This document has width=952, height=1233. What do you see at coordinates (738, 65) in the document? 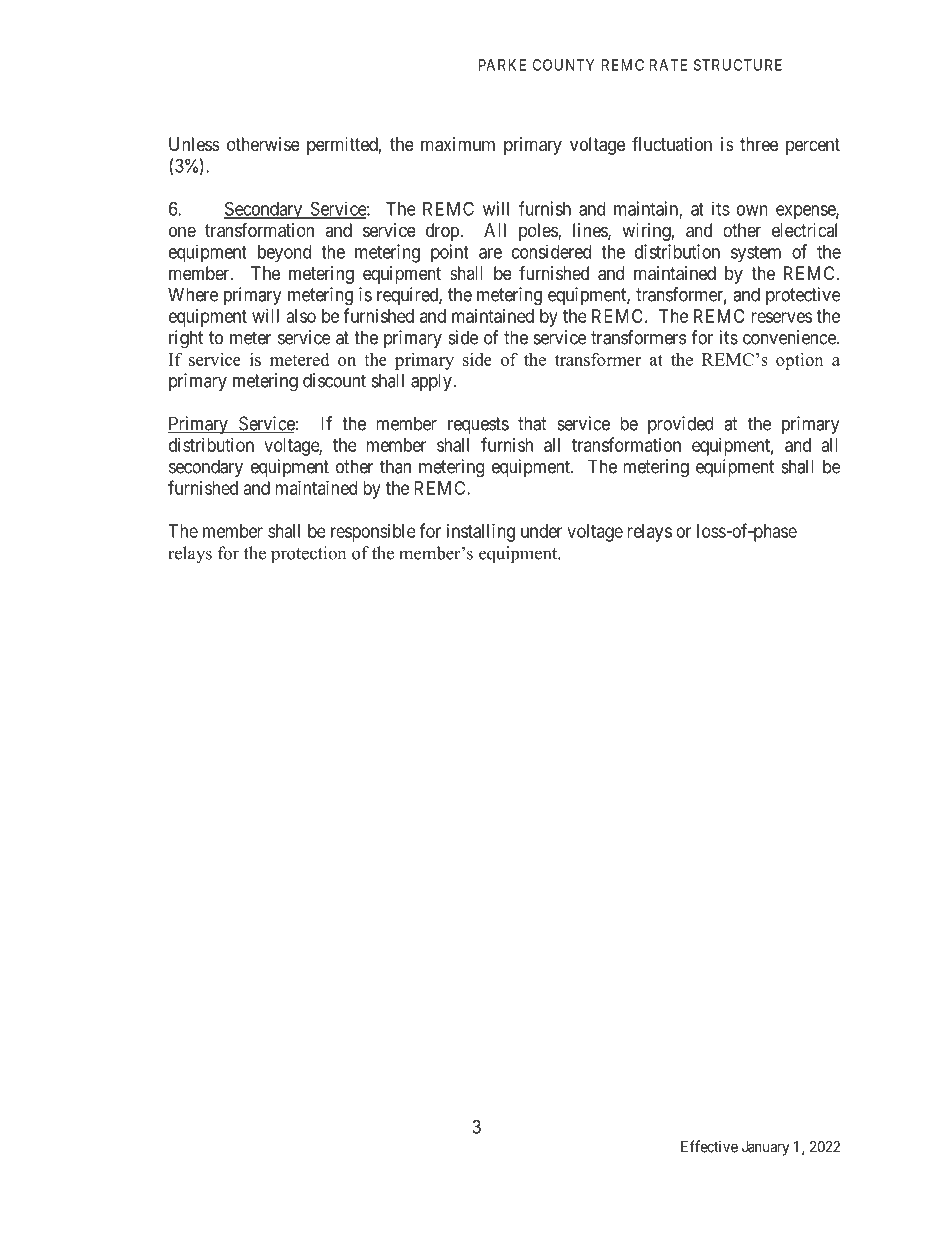
I see `STRUCTURE` at bounding box center [738, 65].
